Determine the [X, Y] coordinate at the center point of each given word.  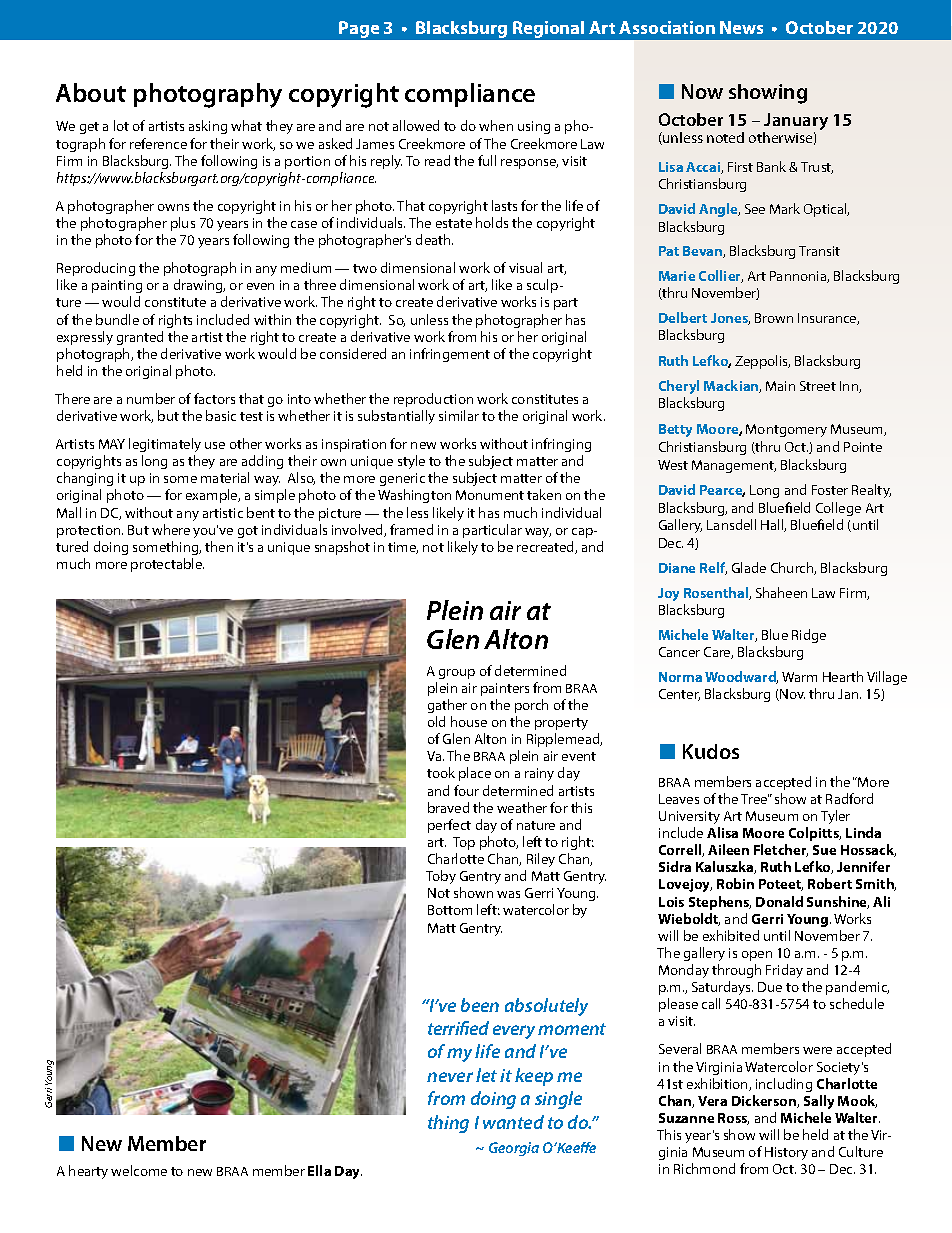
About [91, 92]
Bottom [450, 910]
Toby [441, 877]
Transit [819, 251]
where [171, 529]
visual [525, 267]
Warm [799, 677]
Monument [490, 495]
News [741, 27]
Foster [830, 490]
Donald [779, 901]
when [496, 125]
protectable [167, 565]
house [469, 721]
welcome [139, 1170]
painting [117, 286]
